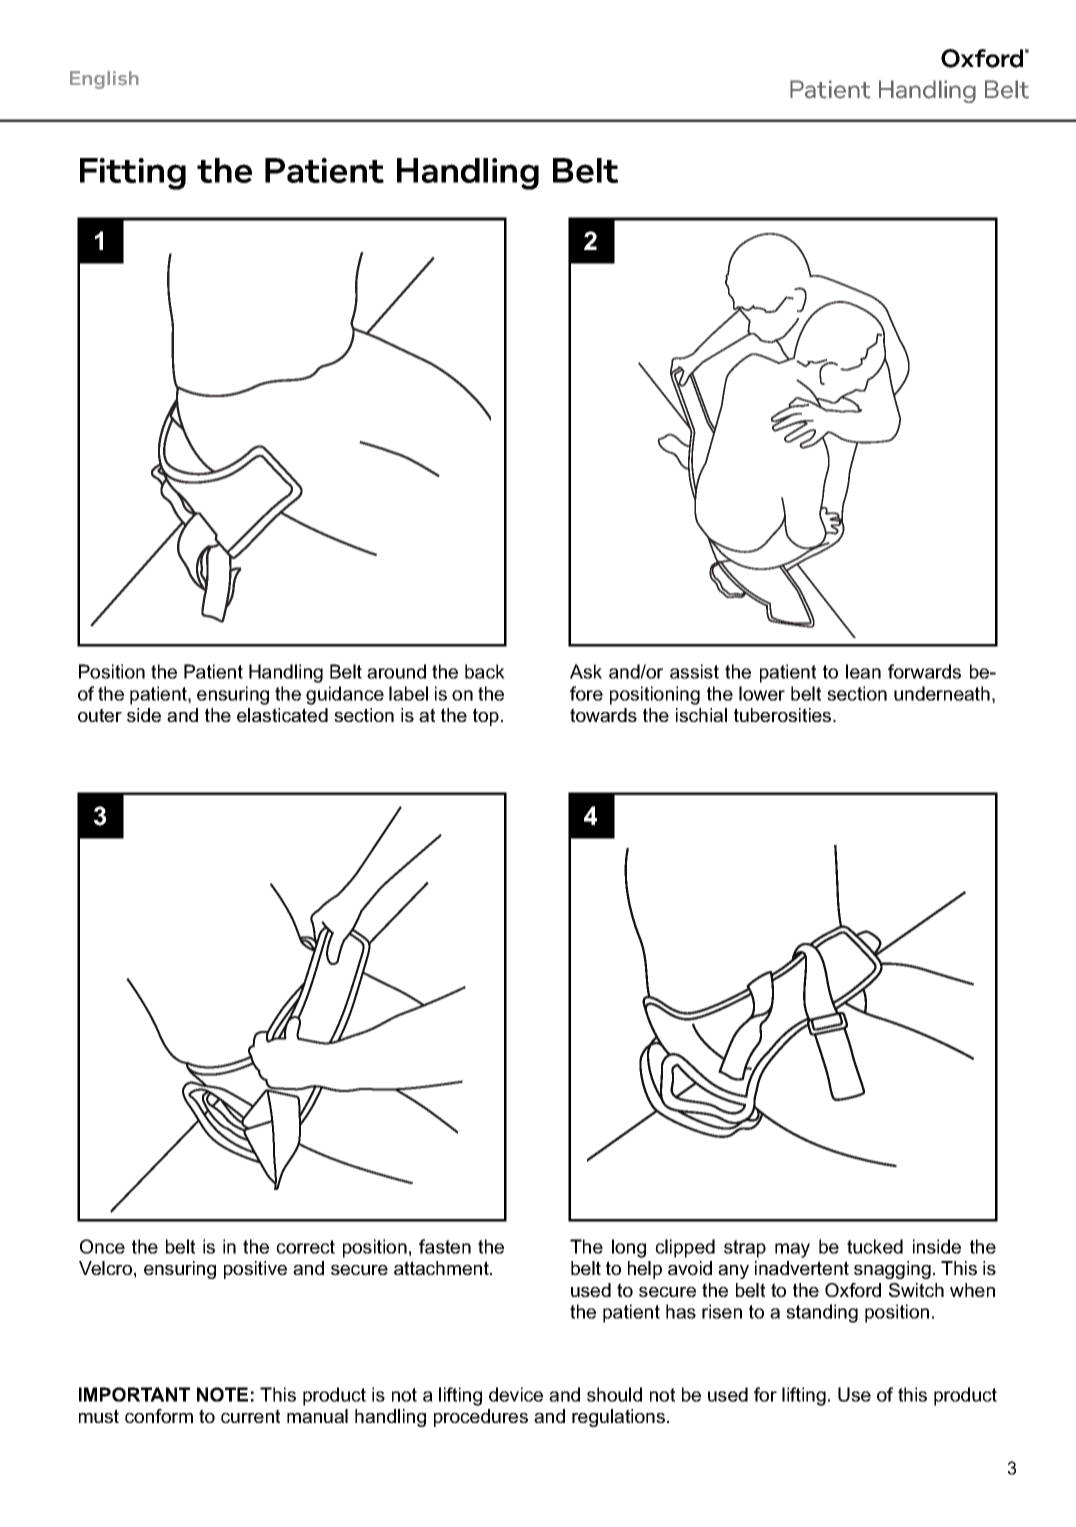 The height and width of the screenshot is (1527, 1076). Describe the element at coordinates (104, 80) in the screenshot. I see `English` at that location.
